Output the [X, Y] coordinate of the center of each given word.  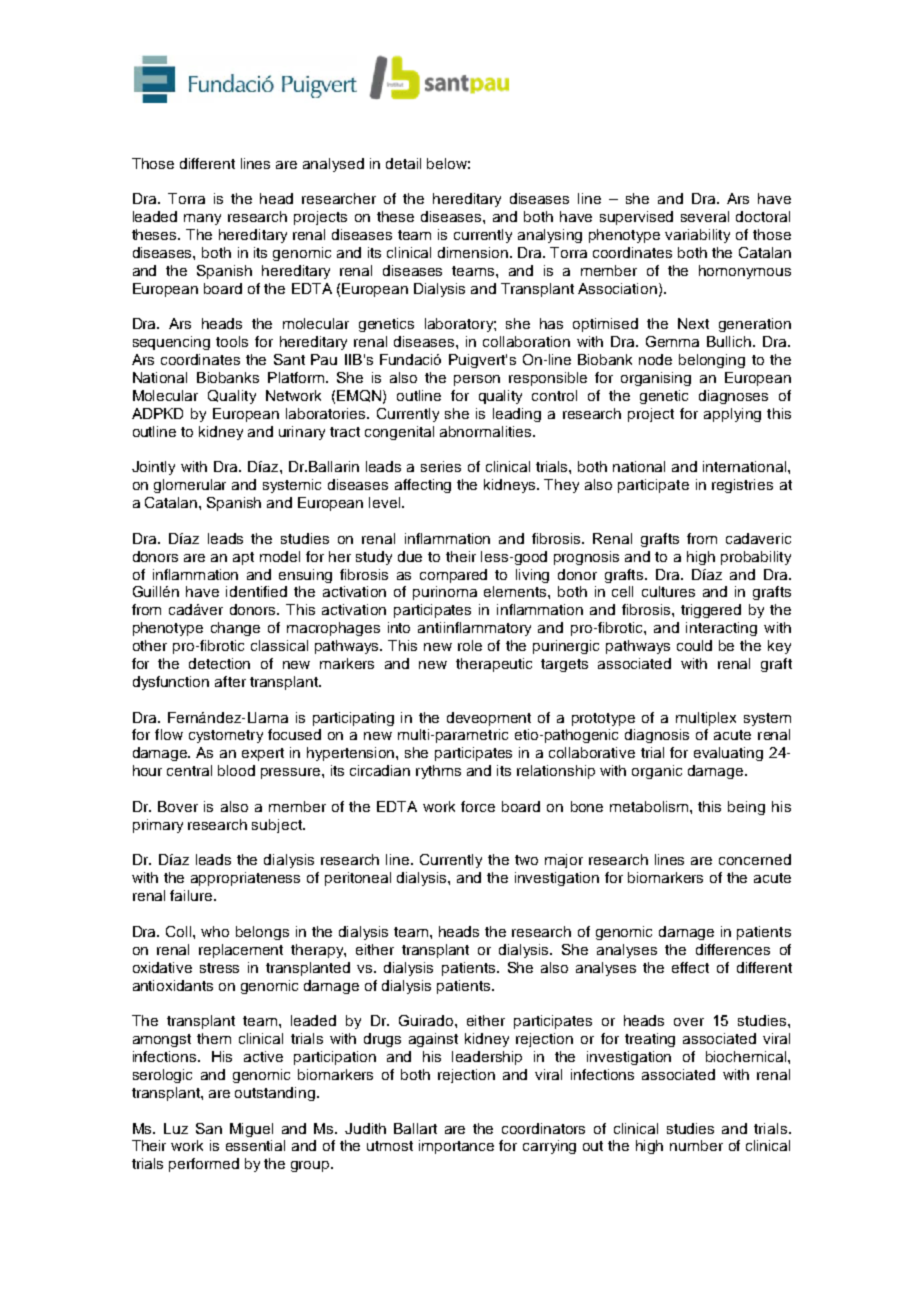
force [478, 806]
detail [403, 163]
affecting [423, 486]
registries [742, 486]
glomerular [190, 486]
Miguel [251, 1130]
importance [456, 1147]
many [202, 219]
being [746, 808]
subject [278, 826]
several [705, 216]
